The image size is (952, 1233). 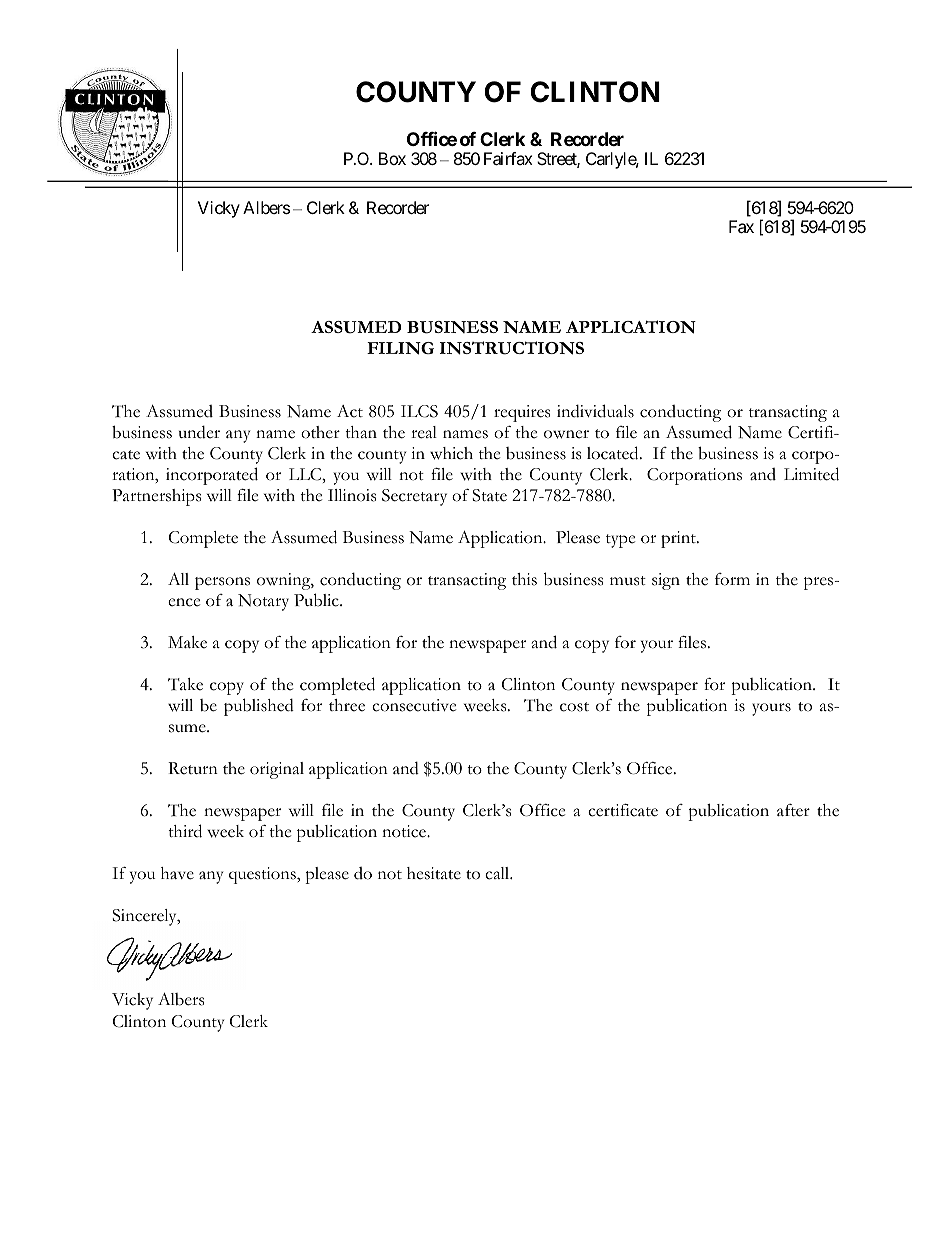 What do you see at coordinates (595, 411) in the screenshot?
I see `individuals` at bounding box center [595, 411].
